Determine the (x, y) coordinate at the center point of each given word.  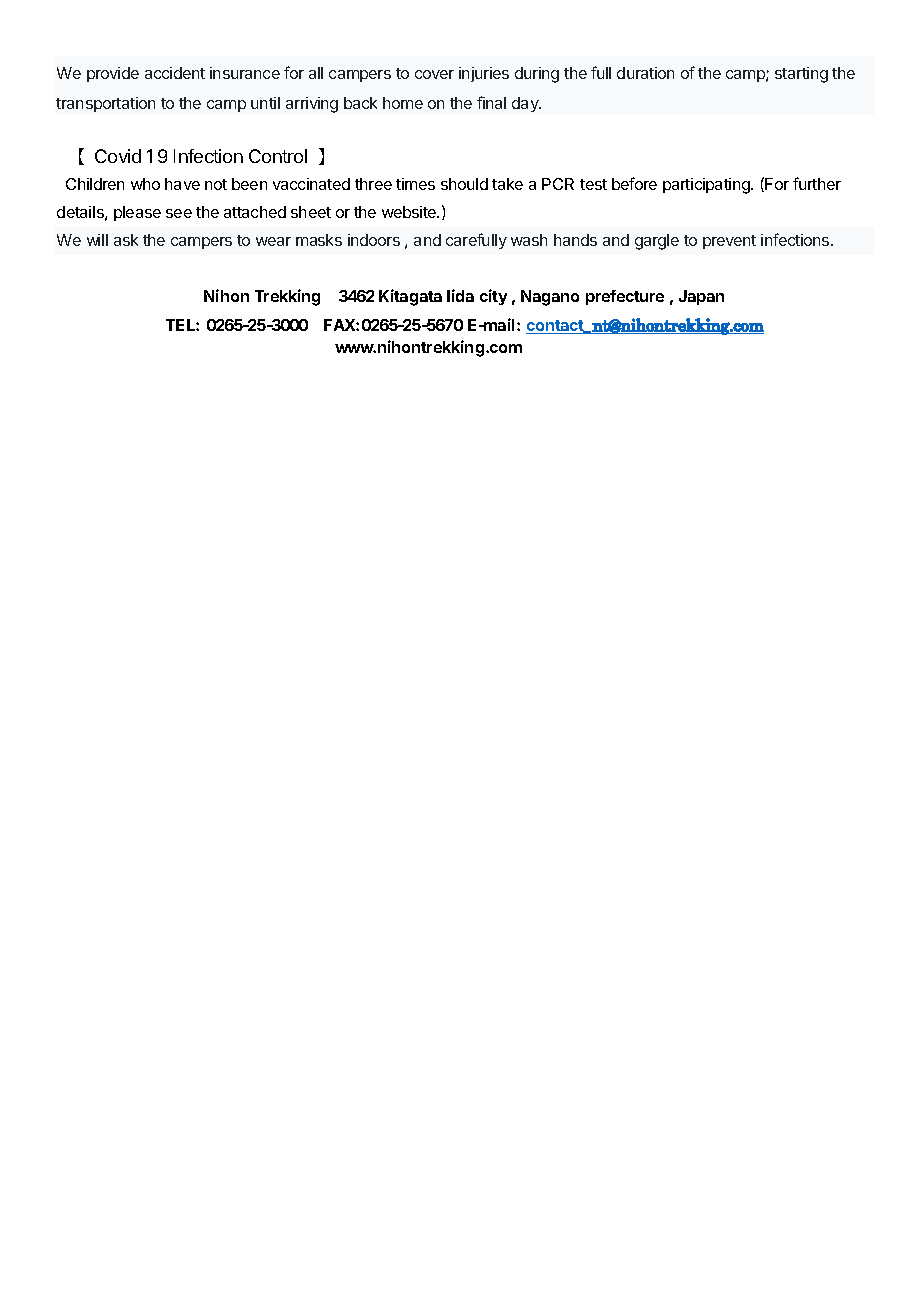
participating (707, 186)
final (491, 102)
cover (434, 74)
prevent (729, 242)
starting (801, 75)
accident (175, 73)
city (493, 297)
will (97, 240)
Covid (118, 156)
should (464, 184)
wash (529, 240)
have (182, 184)
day (526, 104)
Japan (701, 297)
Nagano (550, 298)
